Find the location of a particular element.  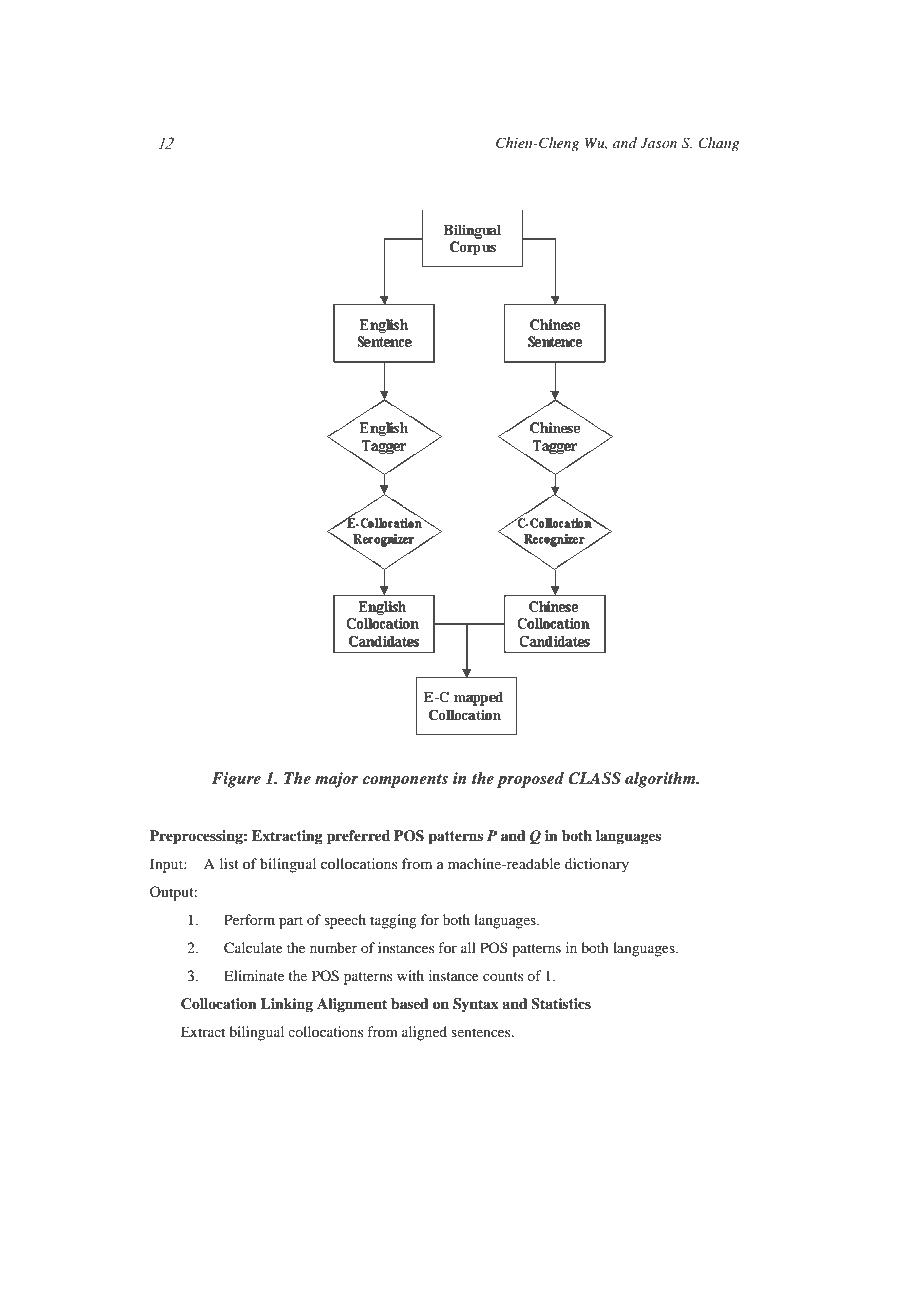

dictionary is located at coordinates (597, 865).
